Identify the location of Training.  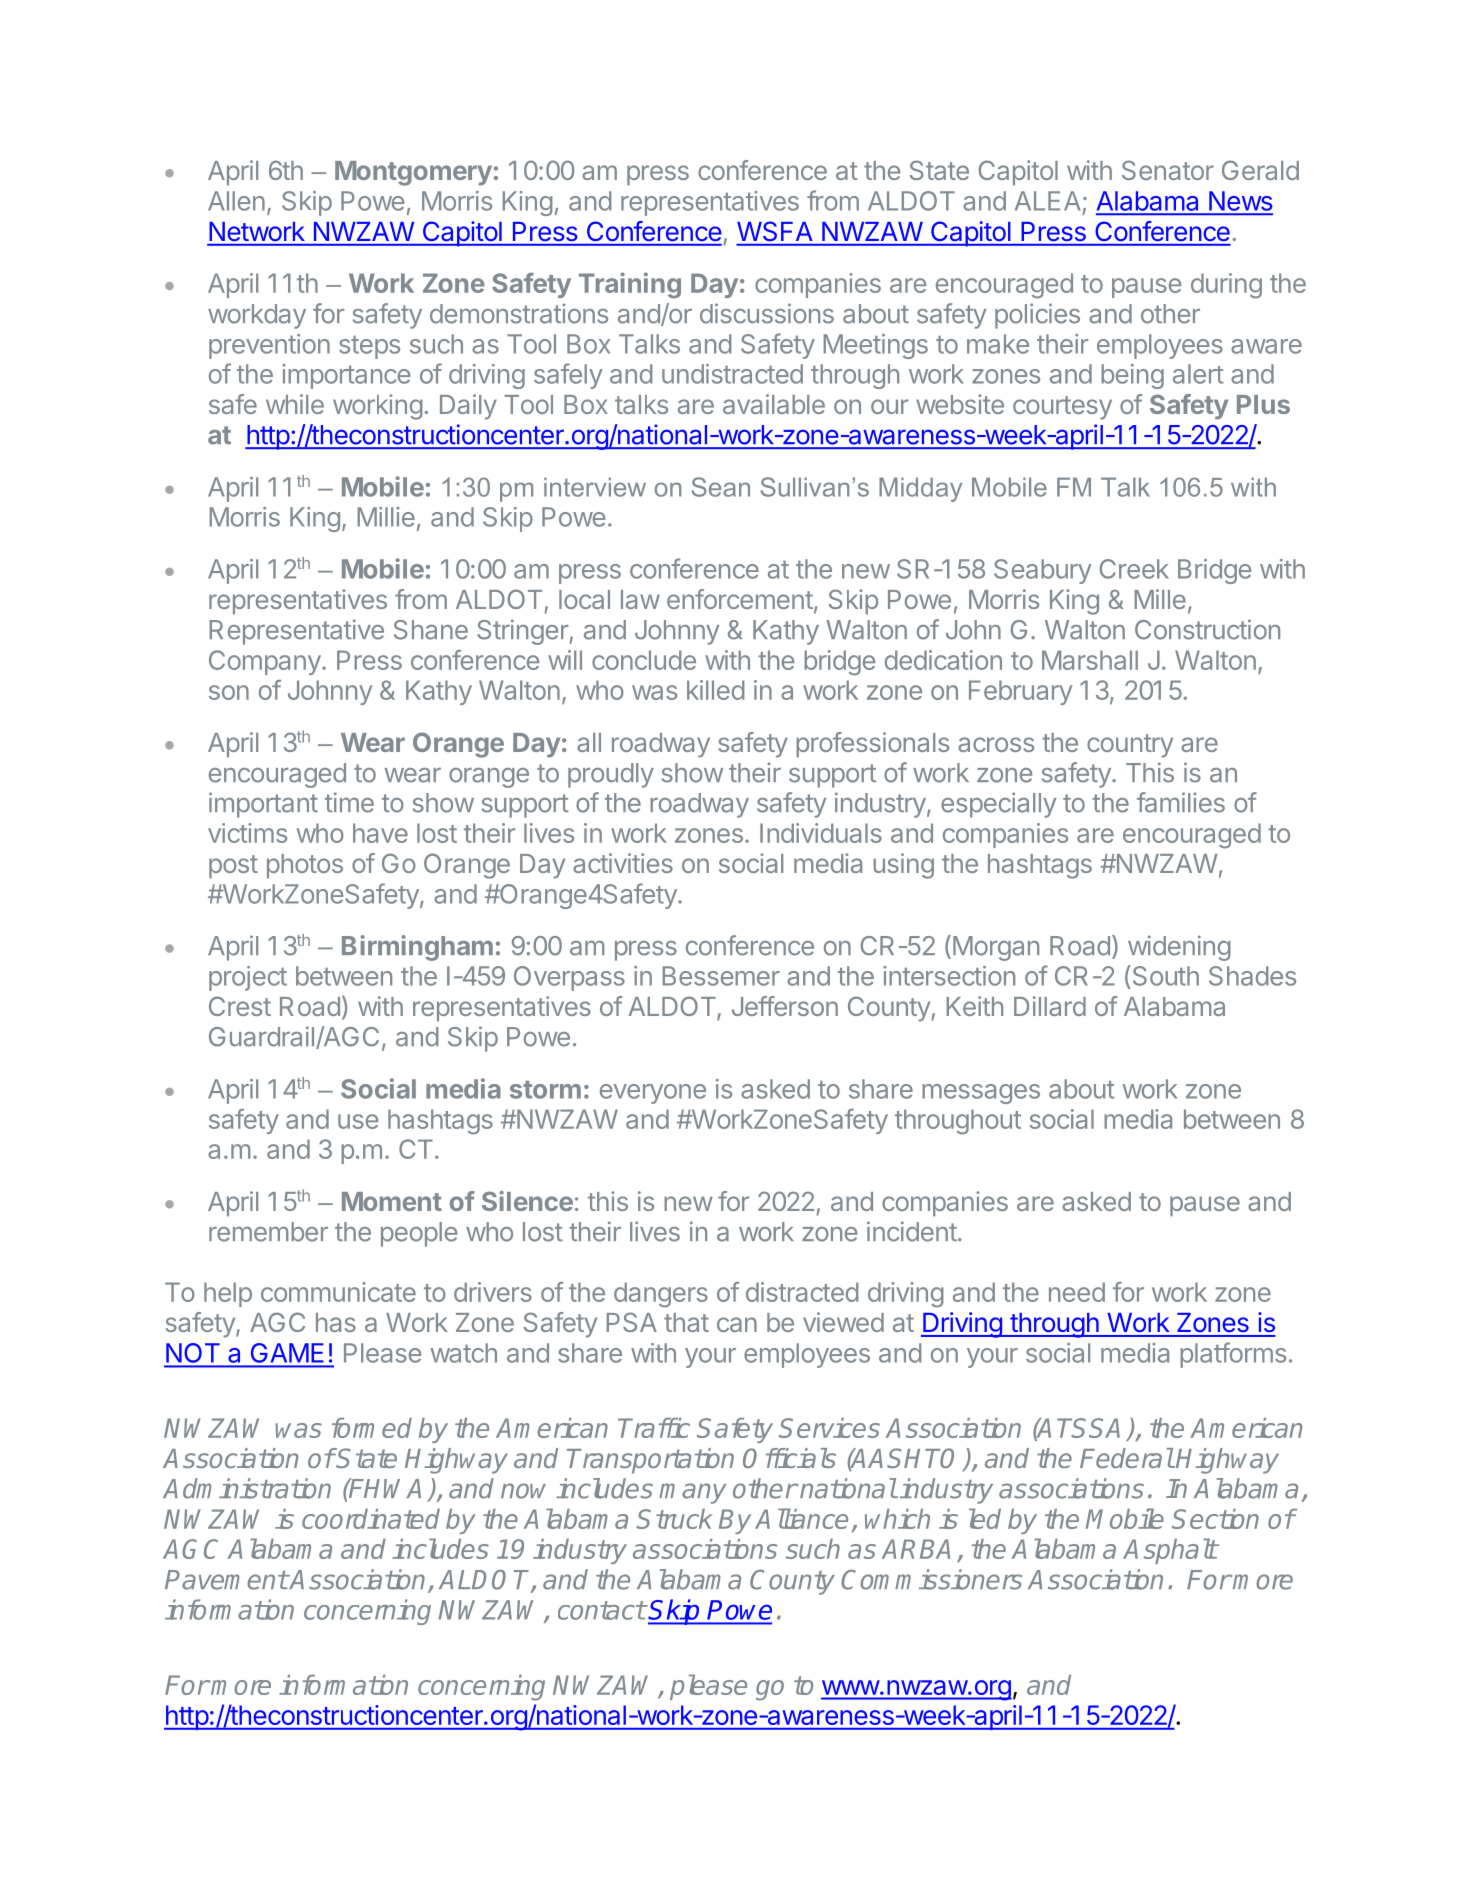
(630, 285).
